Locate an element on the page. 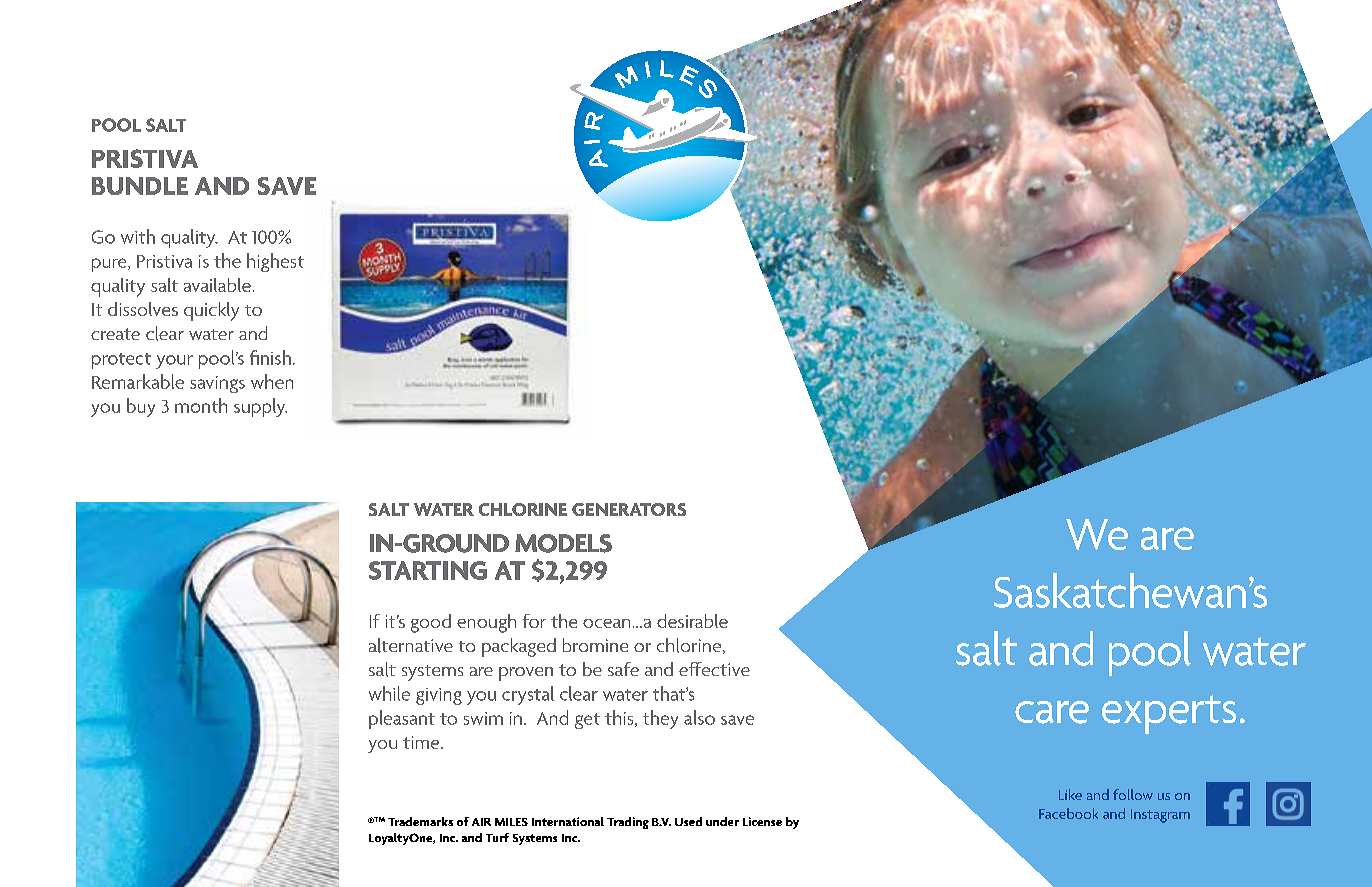 The image size is (1372, 887). desirable is located at coordinates (692, 621).
